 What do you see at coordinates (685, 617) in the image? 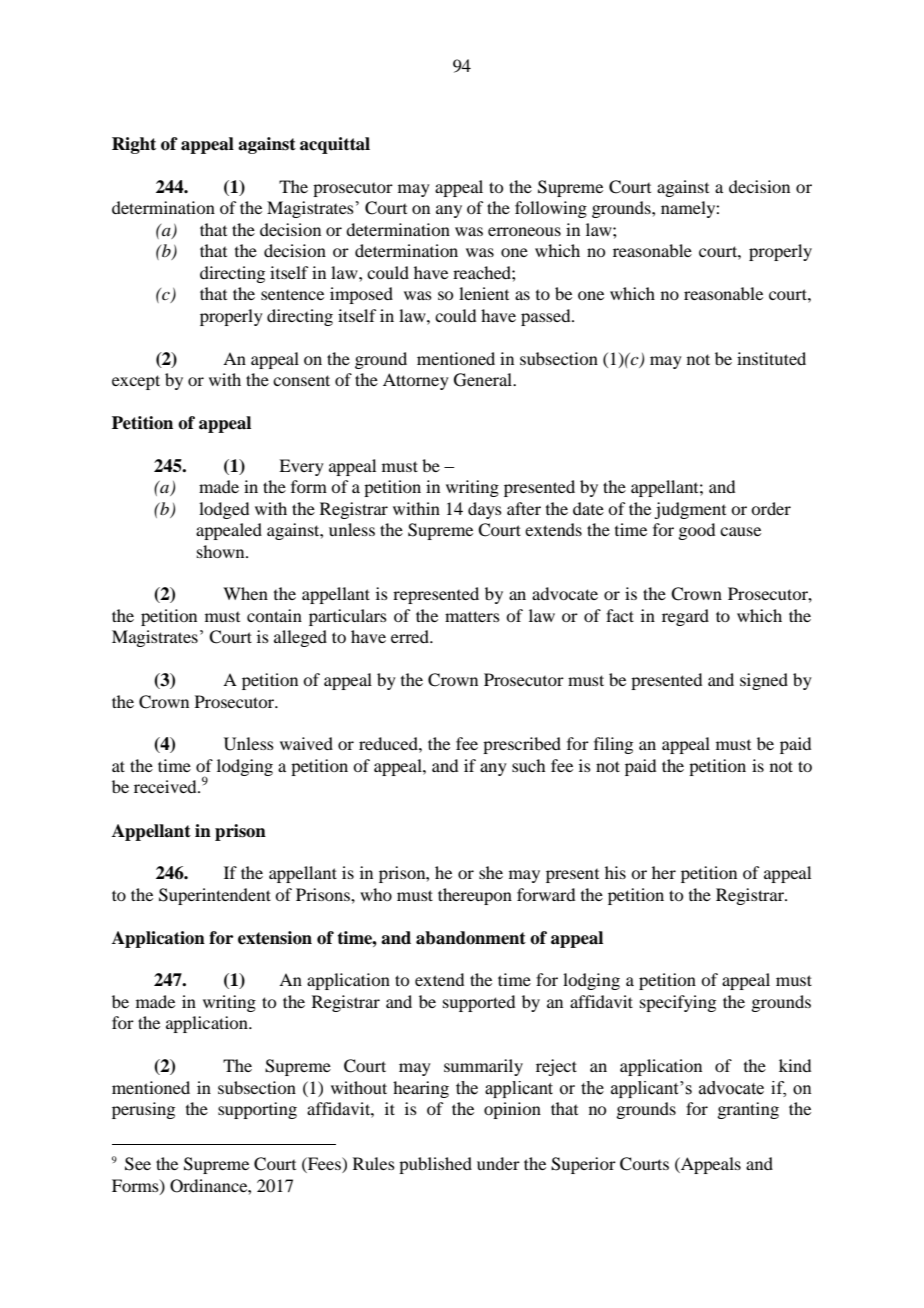
I see `regard` at bounding box center [685, 617].
